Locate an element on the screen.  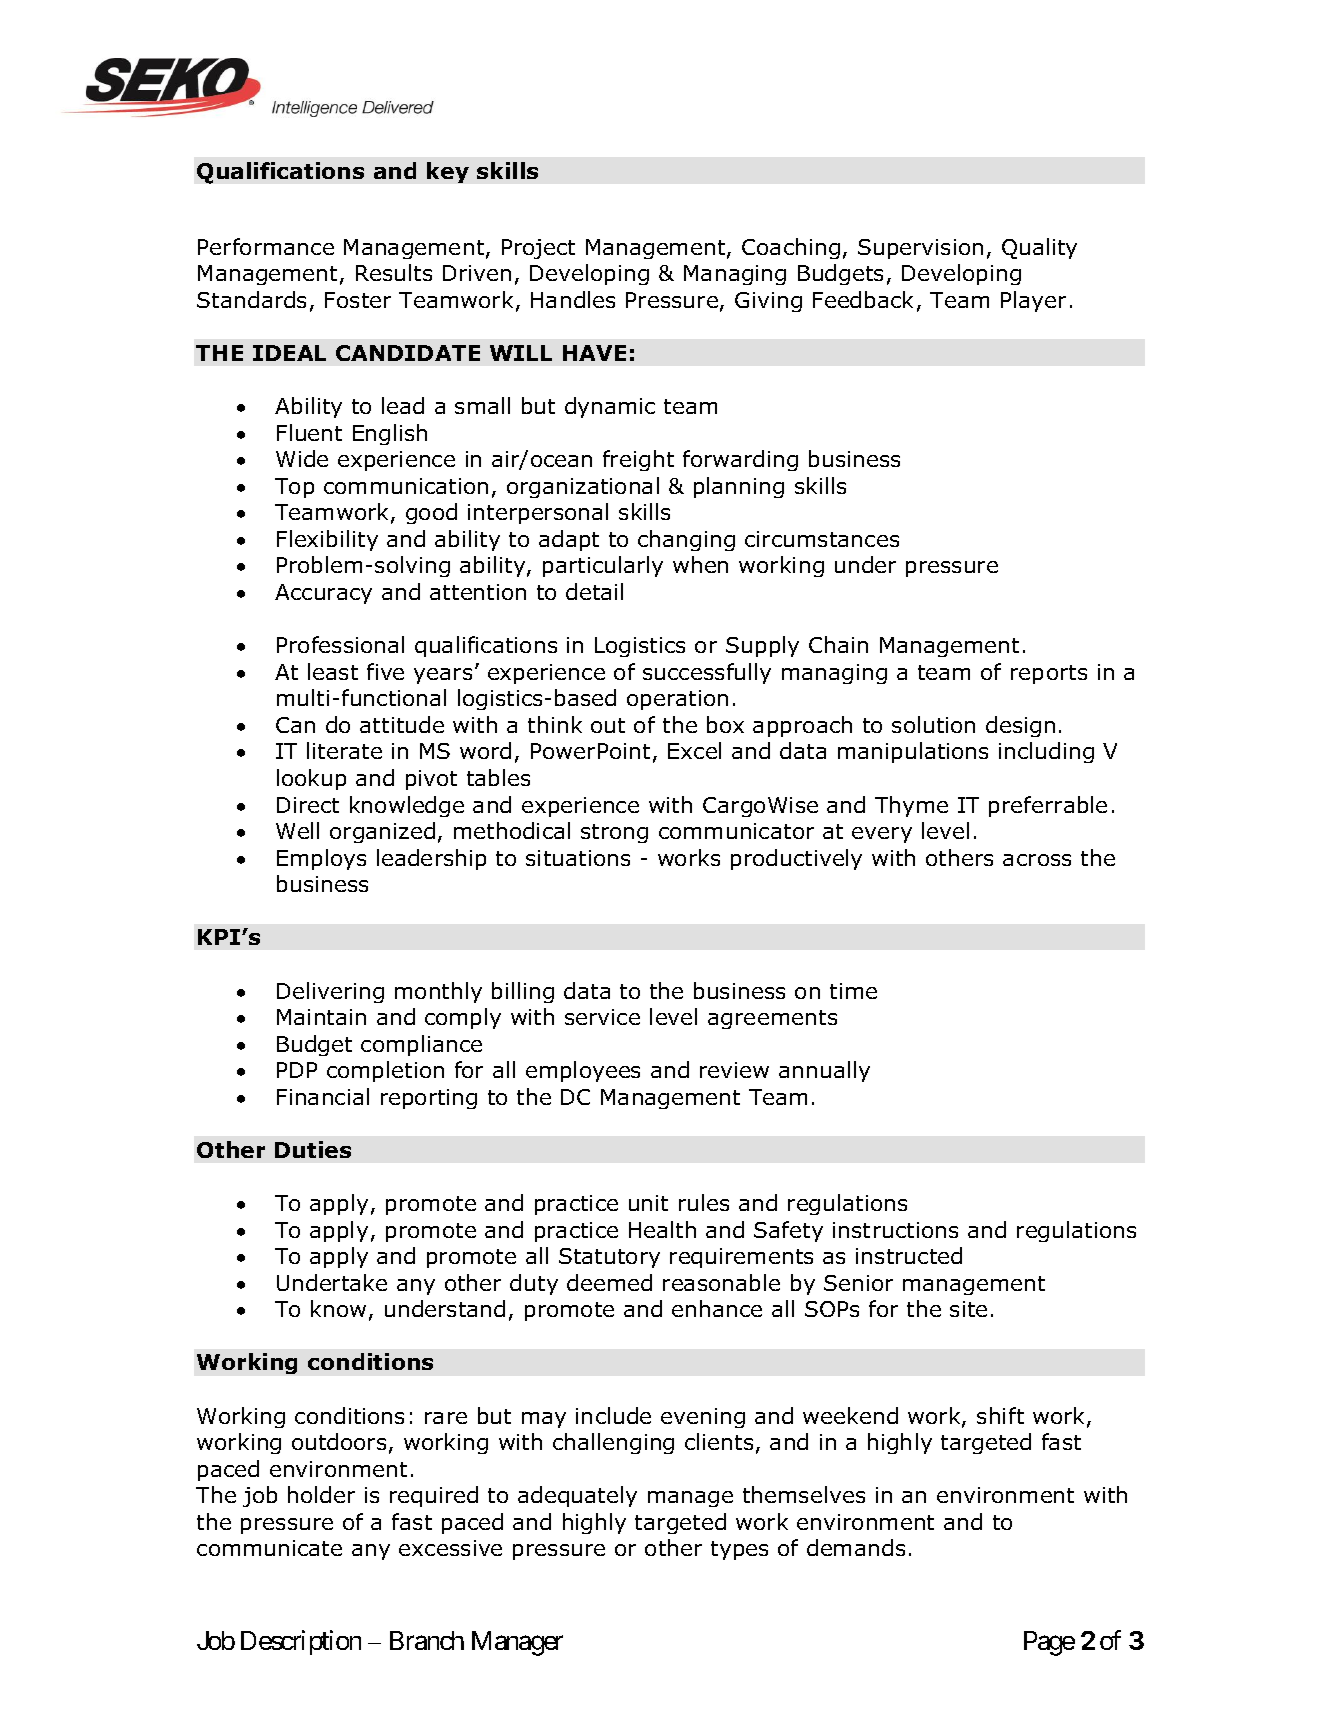
Health is located at coordinates (662, 1229).
